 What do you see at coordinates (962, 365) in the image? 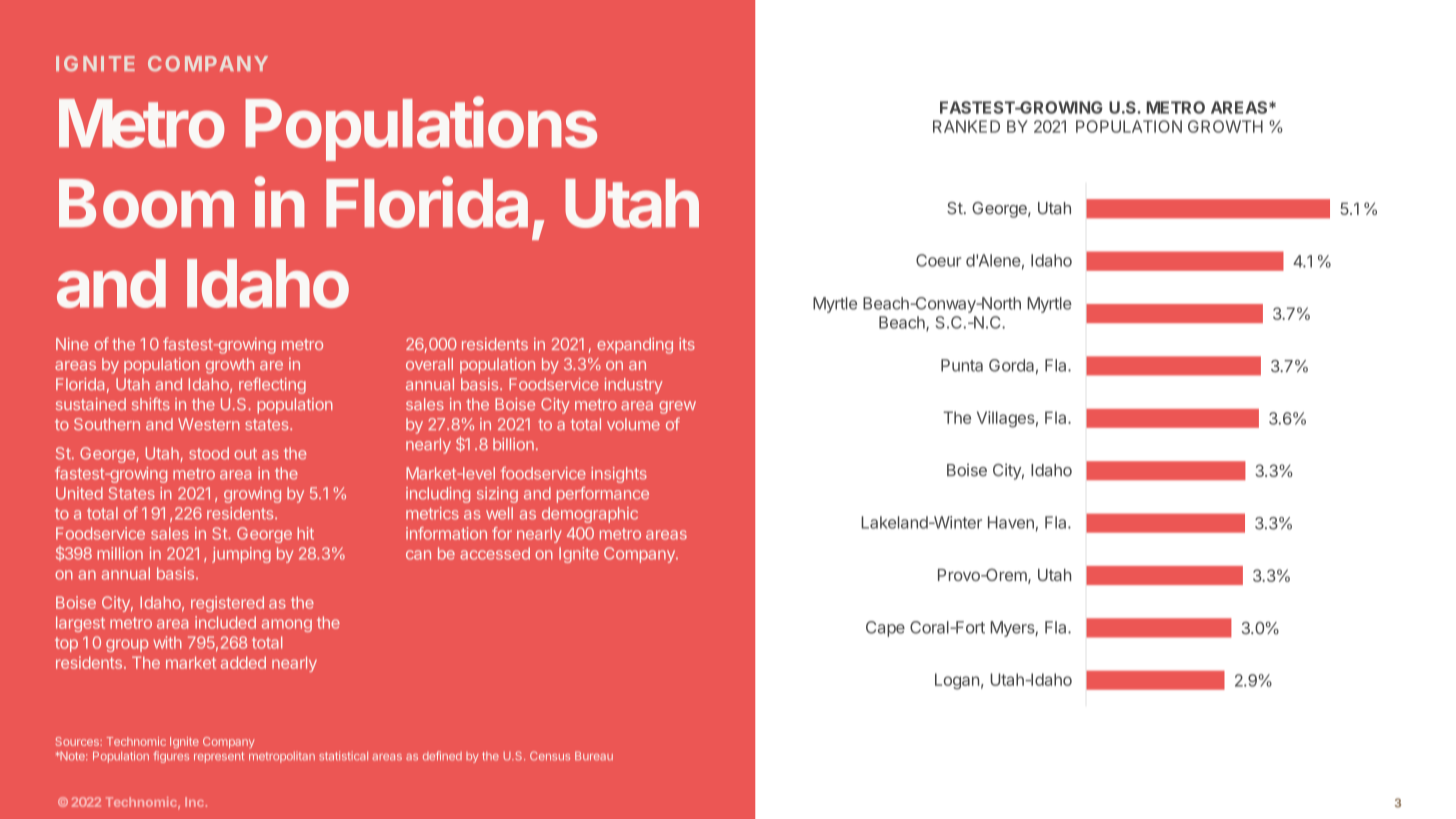
I see `Punta` at bounding box center [962, 365].
